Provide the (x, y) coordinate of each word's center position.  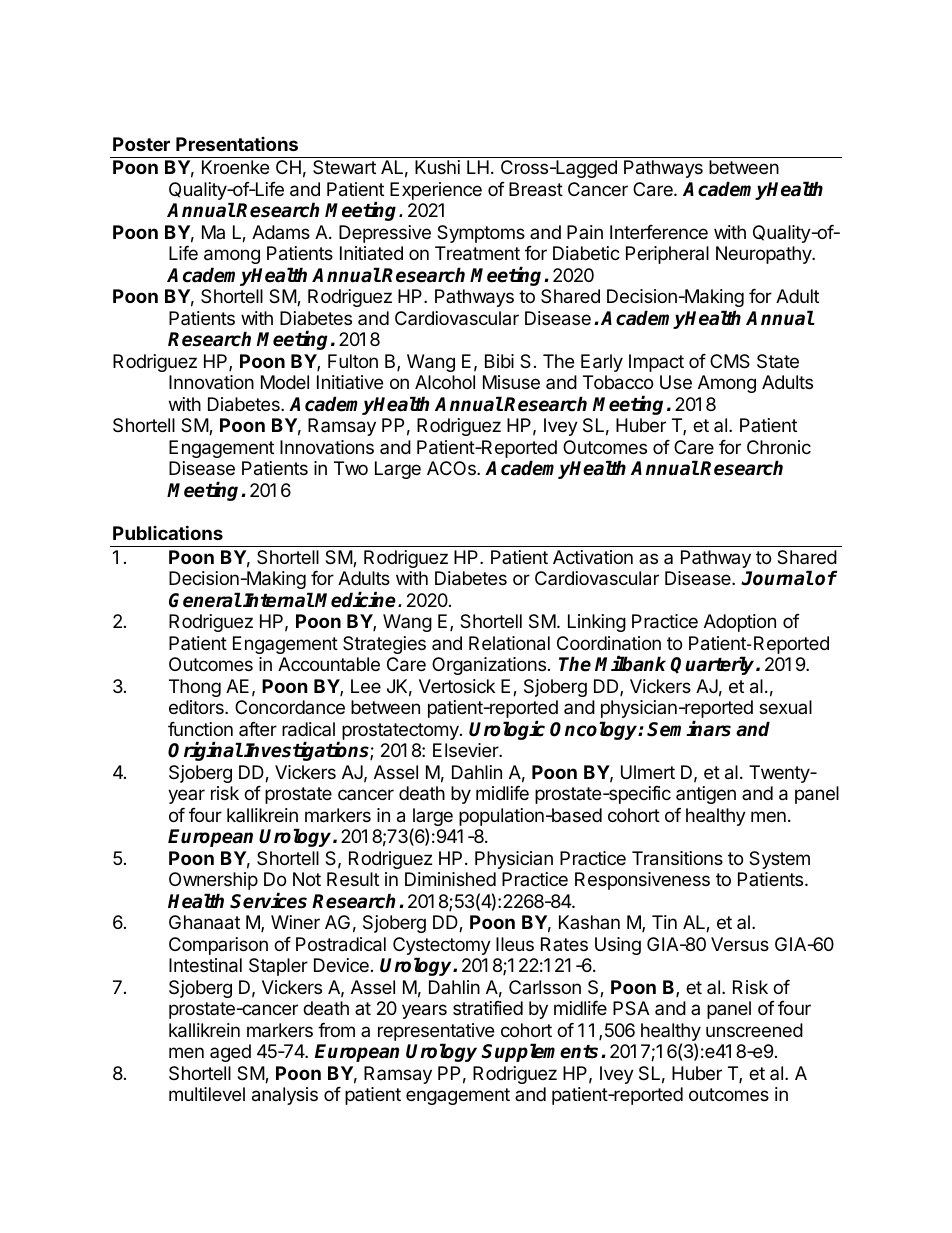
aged (230, 1053)
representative (436, 1033)
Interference (659, 232)
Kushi (437, 167)
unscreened (754, 1030)
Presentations (237, 144)
